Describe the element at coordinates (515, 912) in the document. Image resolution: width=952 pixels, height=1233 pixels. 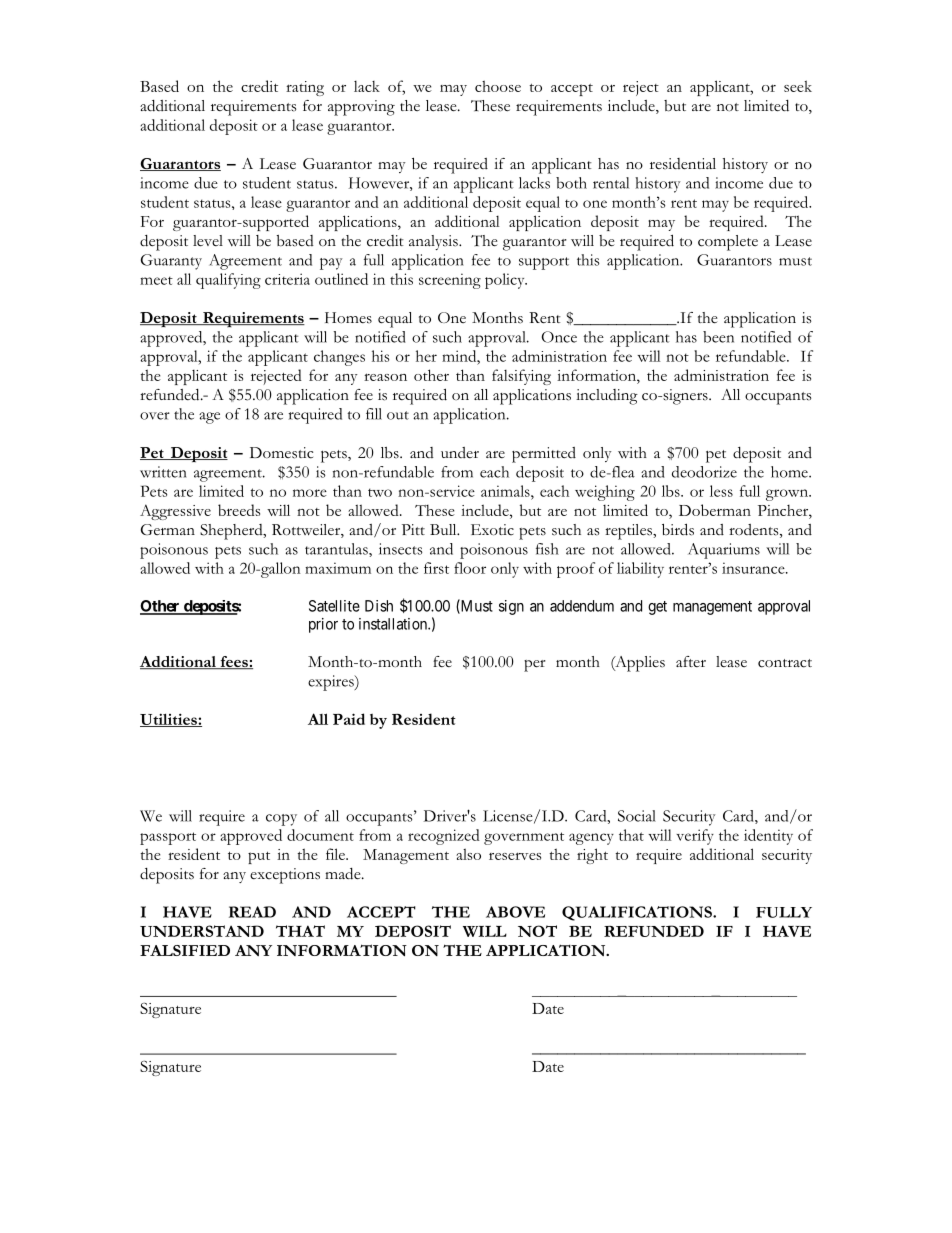
I see `ABOVE` at that location.
